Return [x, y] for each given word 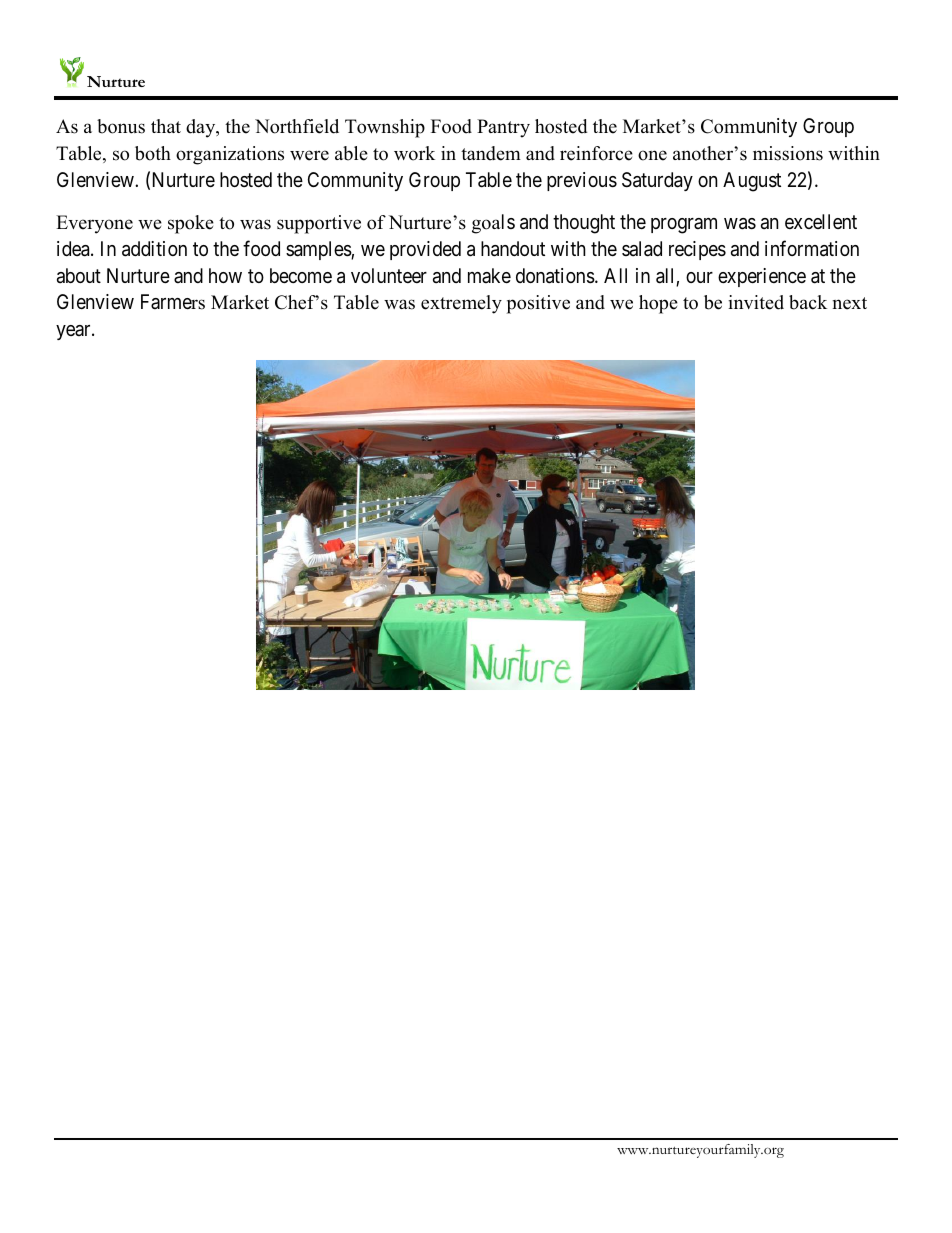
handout [513, 249]
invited [756, 302]
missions [788, 153]
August [752, 182]
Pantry [503, 128]
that [166, 126]
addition [154, 249]
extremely [461, 304]
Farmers [173, 302]
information [812, 248]
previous [582, 181]
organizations [230, 155]
